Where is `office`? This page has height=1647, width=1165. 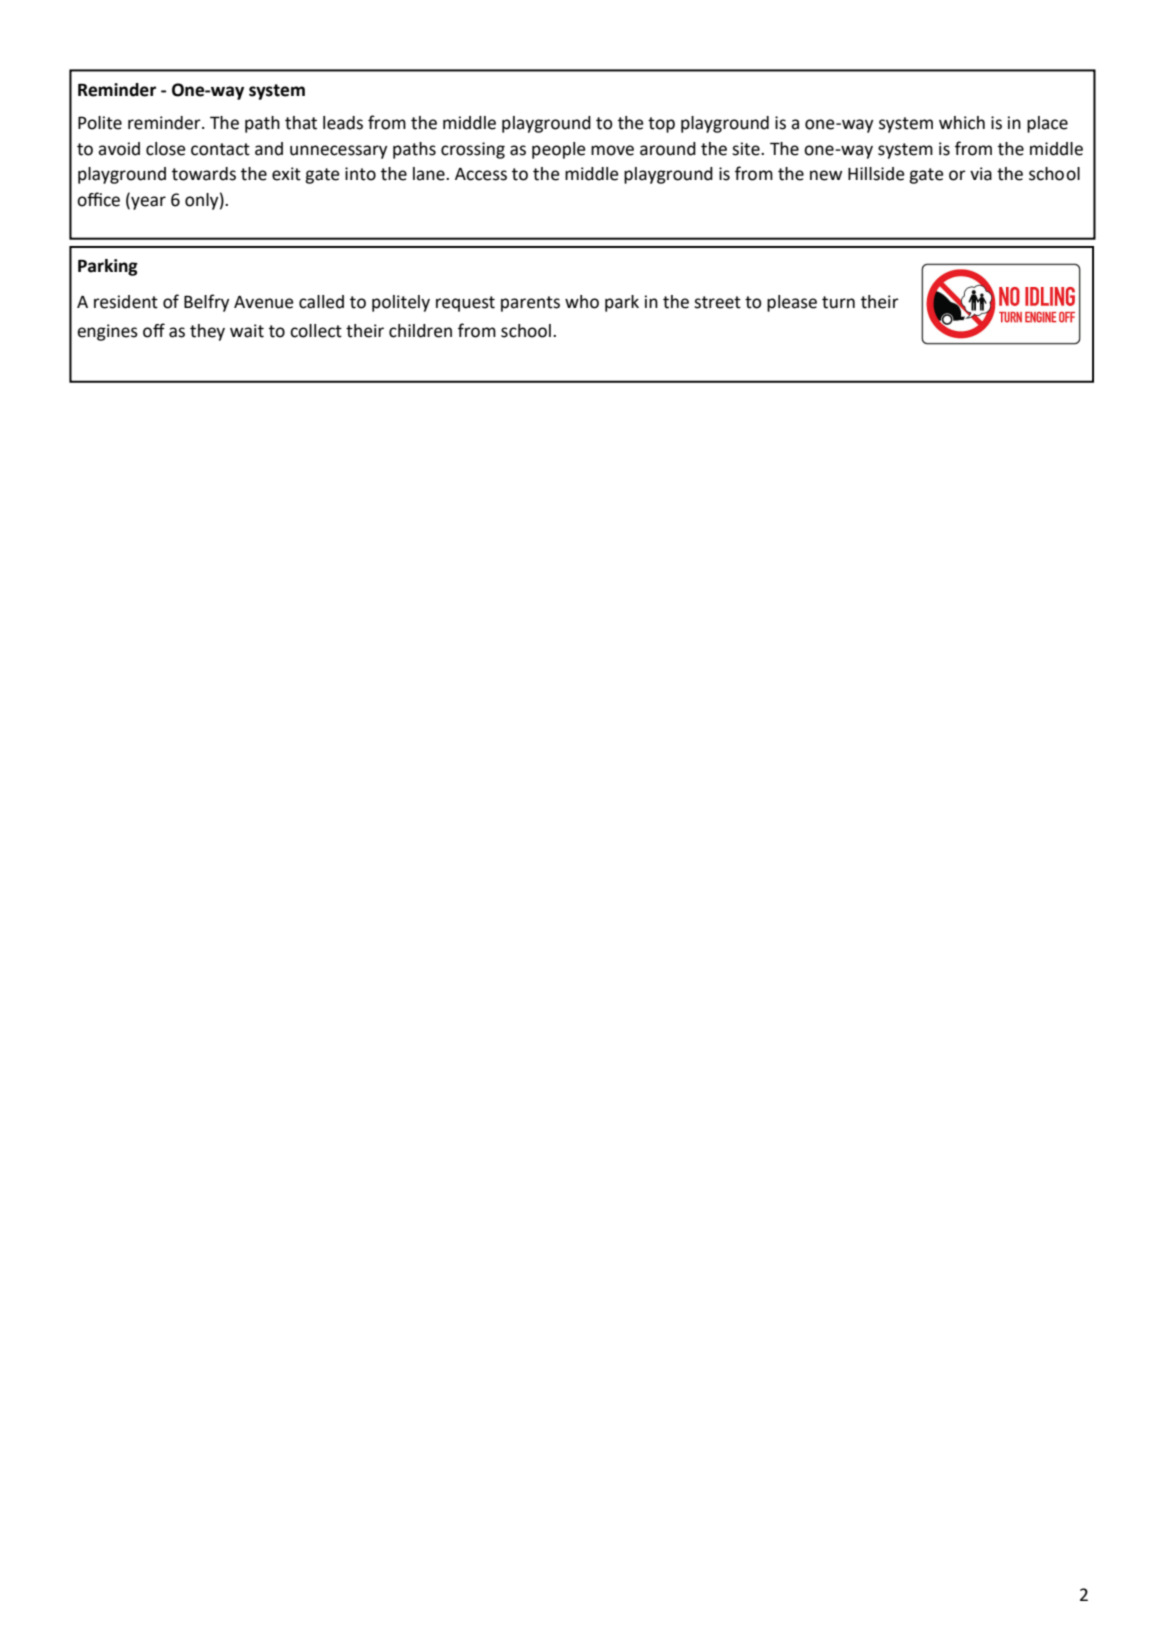
office is located at coordinates (98, 199).
